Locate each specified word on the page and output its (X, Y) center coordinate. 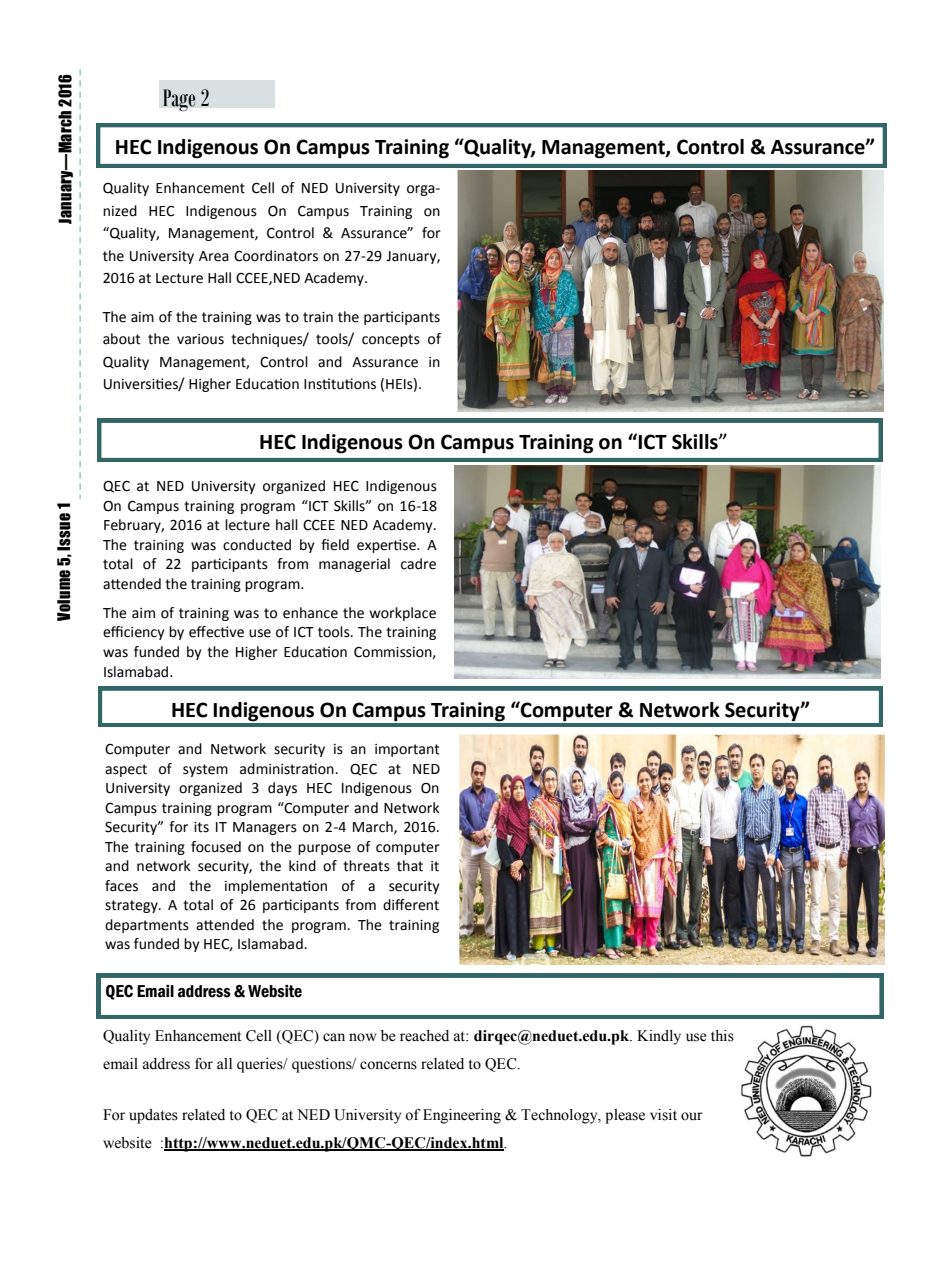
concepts (391, 340)
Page (179, 100)
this (722, 1036)
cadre (418, 564)
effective (216, 632)
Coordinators (276, 256)
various (200, 339)
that (410, 866)
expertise (387, 546)
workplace (403, 614)
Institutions (340, 384)
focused (216, 847)
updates (153, 1116)
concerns (388, 1065)
